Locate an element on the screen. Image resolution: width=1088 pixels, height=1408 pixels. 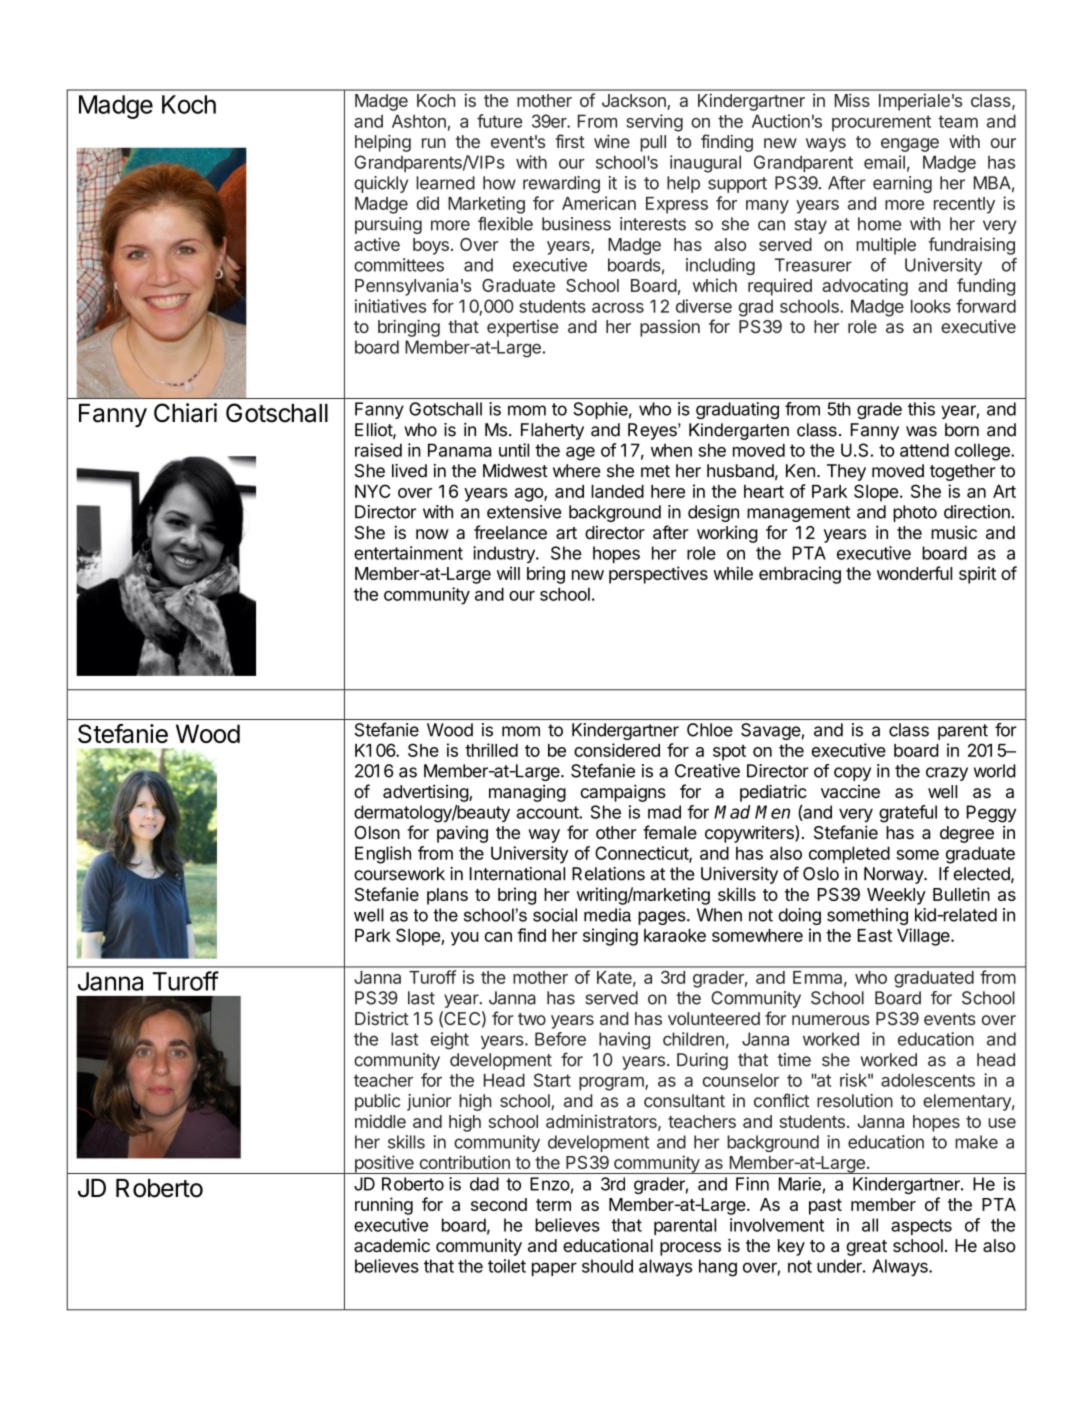
wine is located at coordinates (612, 141).
